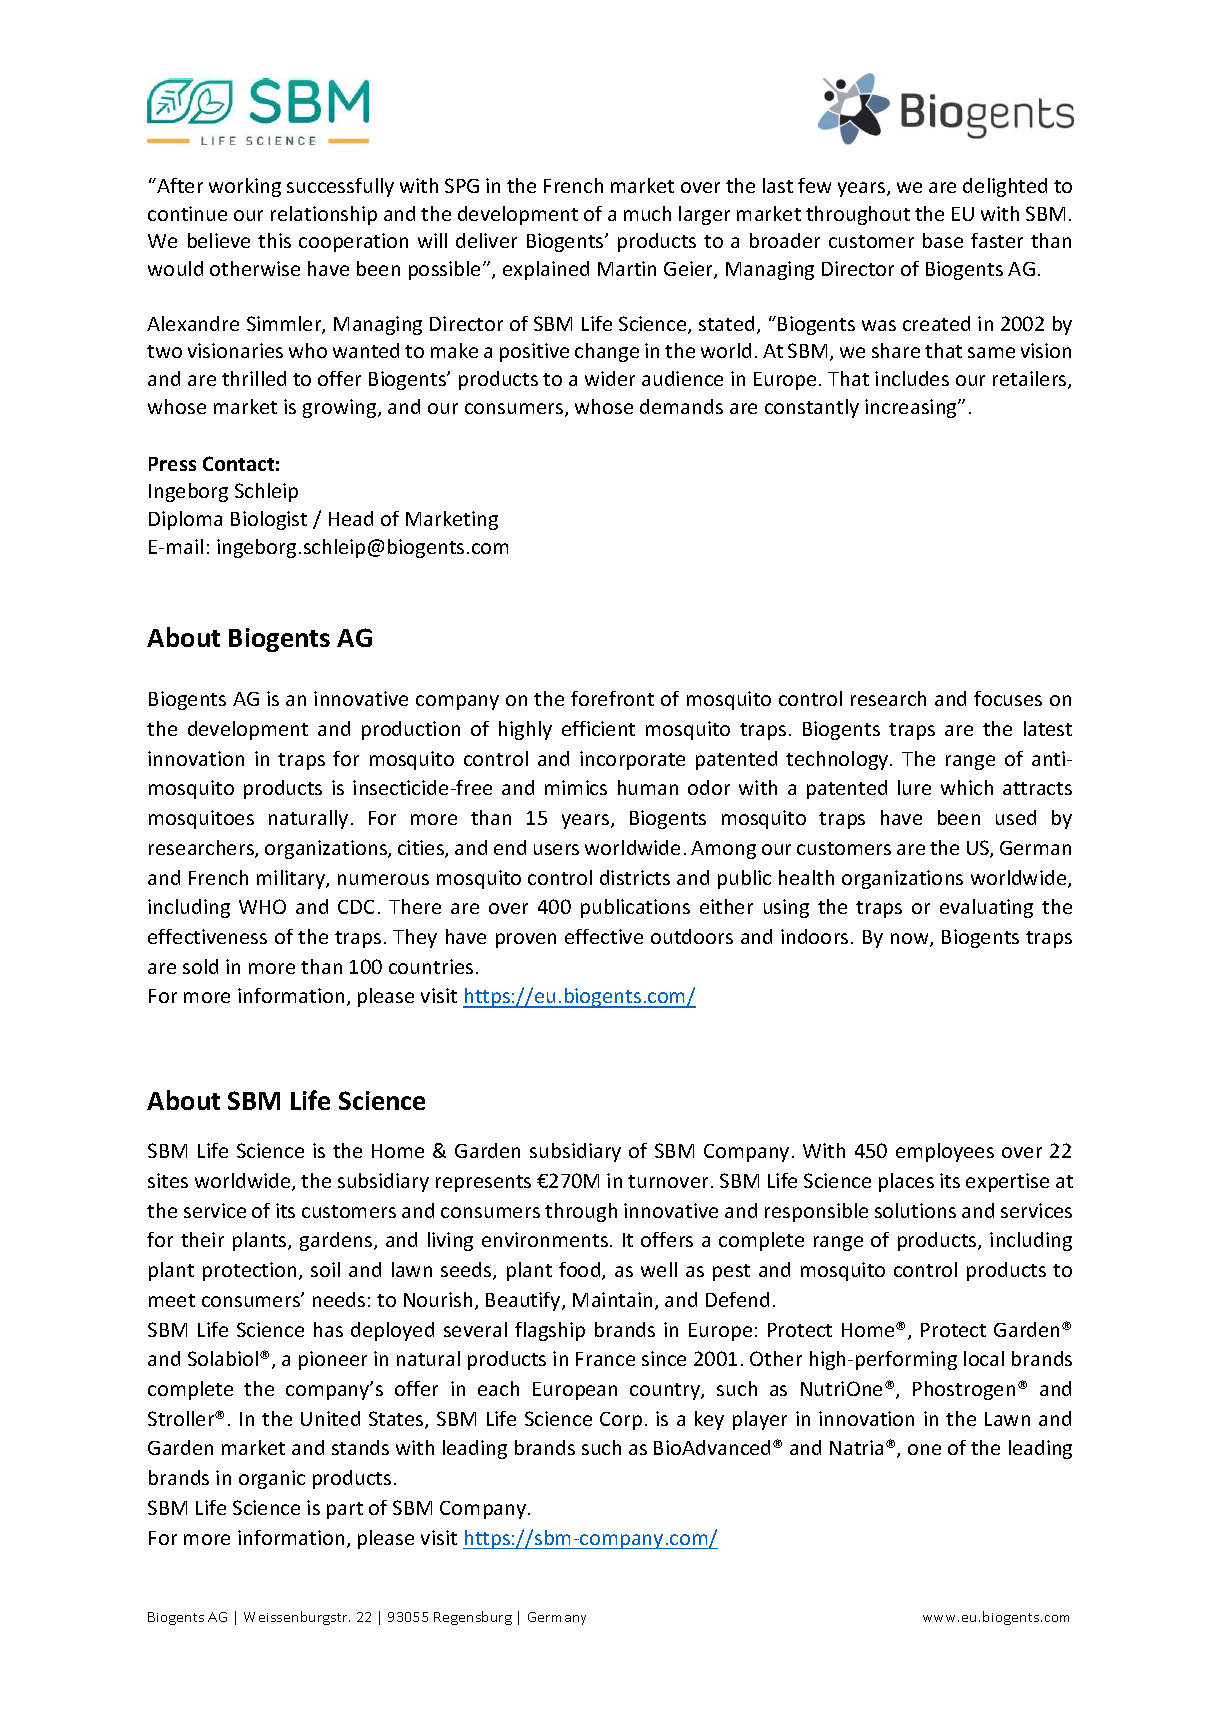 Image resolution: width=1221 pixels, height=1727 pixels. What do you see at coordinates (345, 1510) in the screenshot?
I see `part` at bounding box center [345, 1510].
